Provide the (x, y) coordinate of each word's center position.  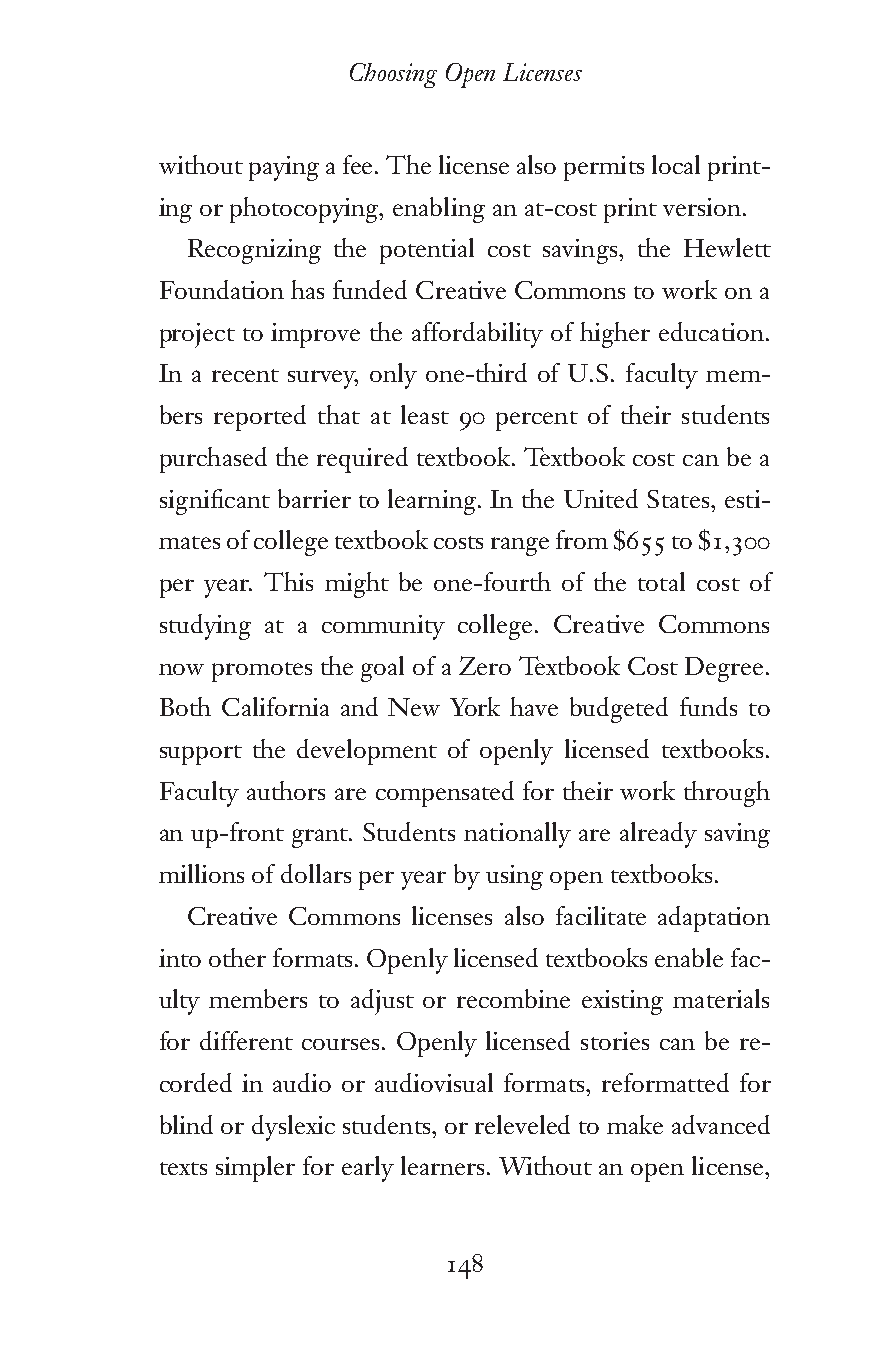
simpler (255, 1169)
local (676, 164)
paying (284, 168)
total (661, 581)
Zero (485, 665)
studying (205, 627)
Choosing (393, 75)
